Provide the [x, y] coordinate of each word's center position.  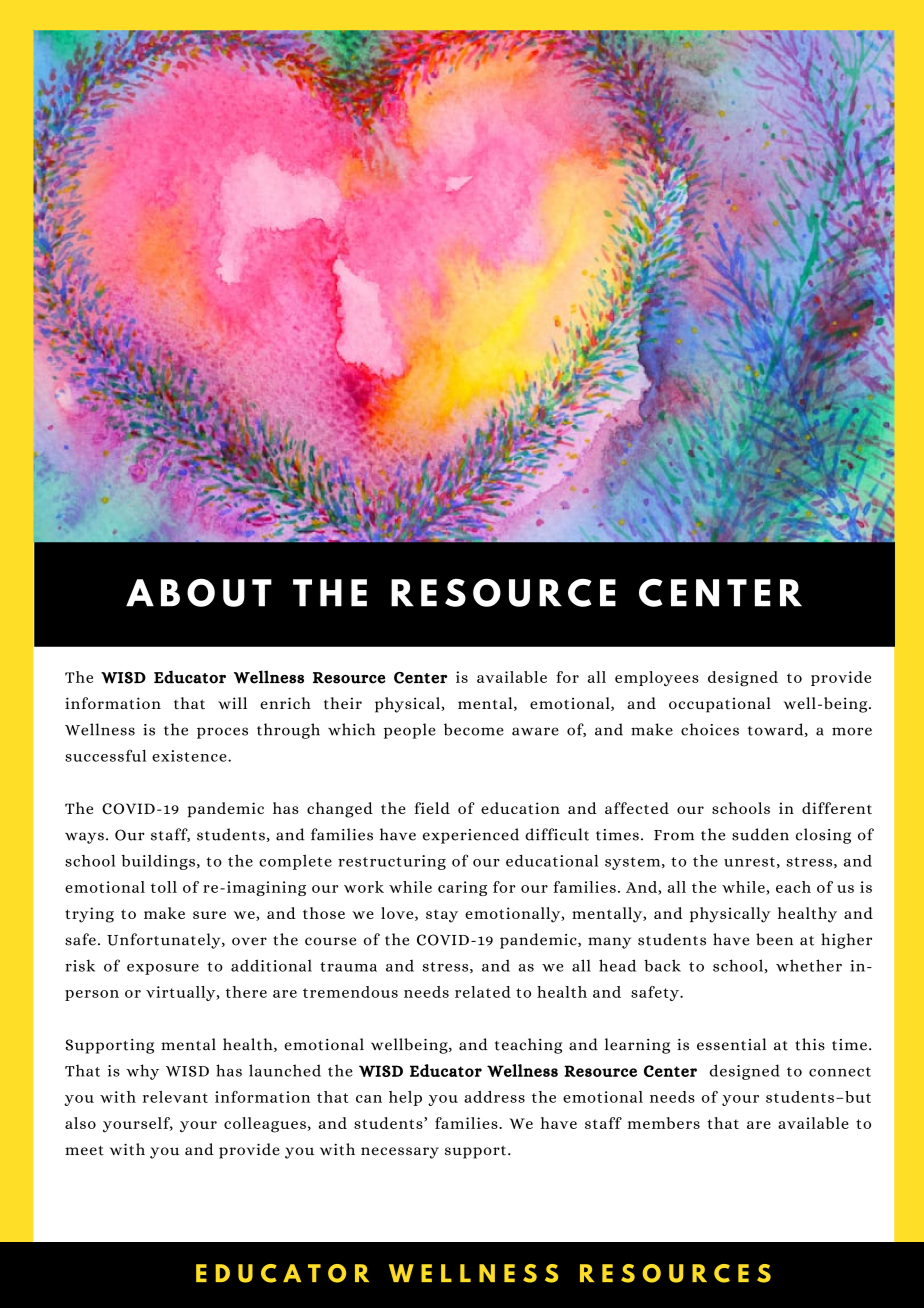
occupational [720, 705]
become [474, 729]
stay [442, 916]
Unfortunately [165, 941]
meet [84, 1151]
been [774, 939]
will [232, 703]
